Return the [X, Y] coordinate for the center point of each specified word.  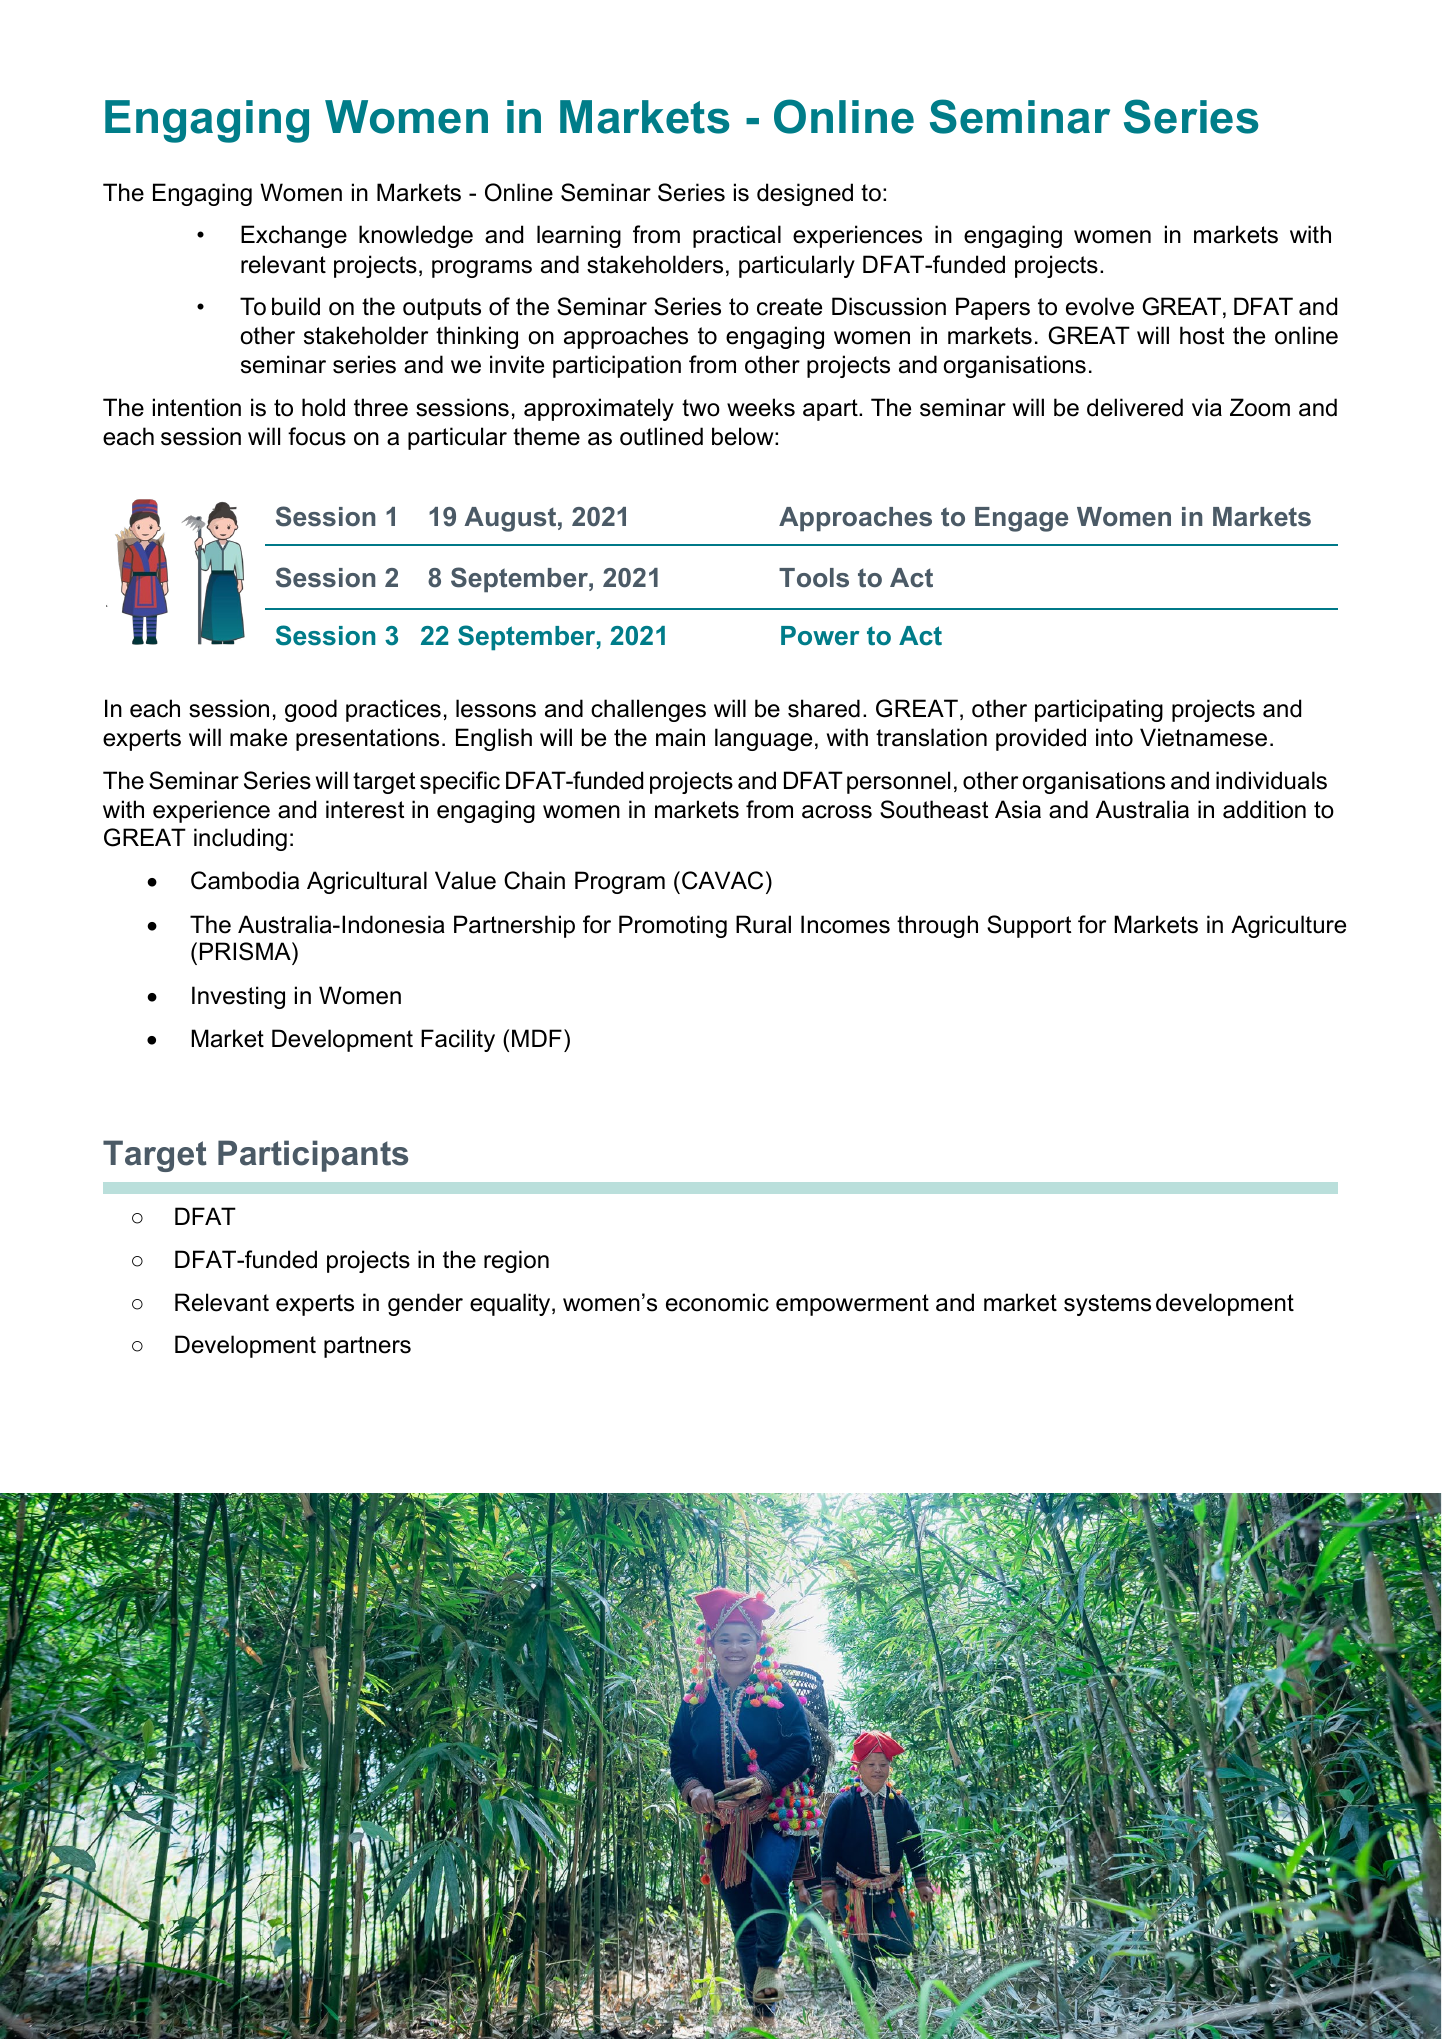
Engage [1021, 519]
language [763, 739]
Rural [763, 924]
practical [737, 236]
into [1114, 737]
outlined [661, 436]
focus [317, 436]
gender [425, 1304]
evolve [1100, 306]
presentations [367, 739]
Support [1029, 926]
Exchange [294, 236]
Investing [238, 997]
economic [717, 1302]
